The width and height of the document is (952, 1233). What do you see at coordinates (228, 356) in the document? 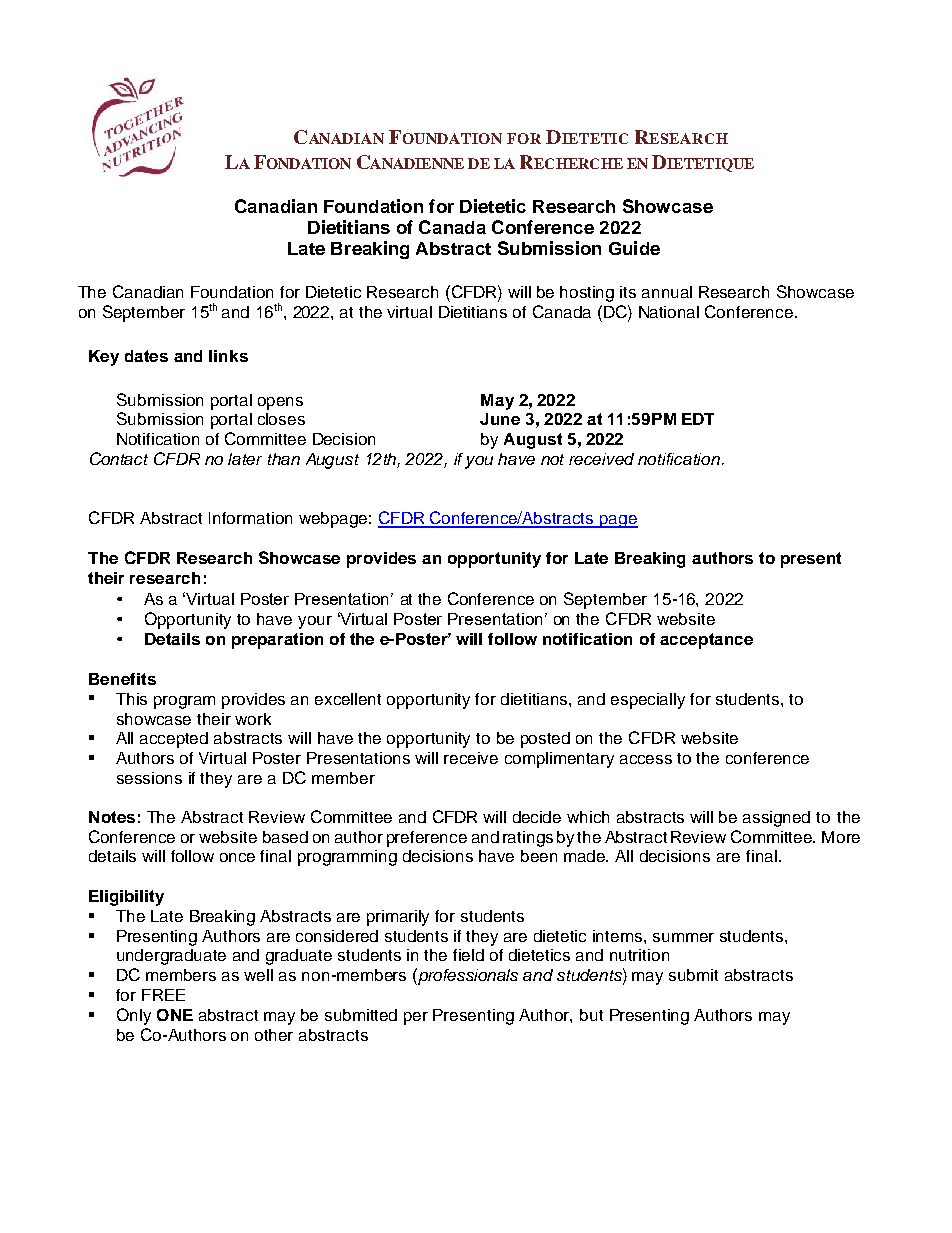
I see `links` at bounding box center [228, 356].
